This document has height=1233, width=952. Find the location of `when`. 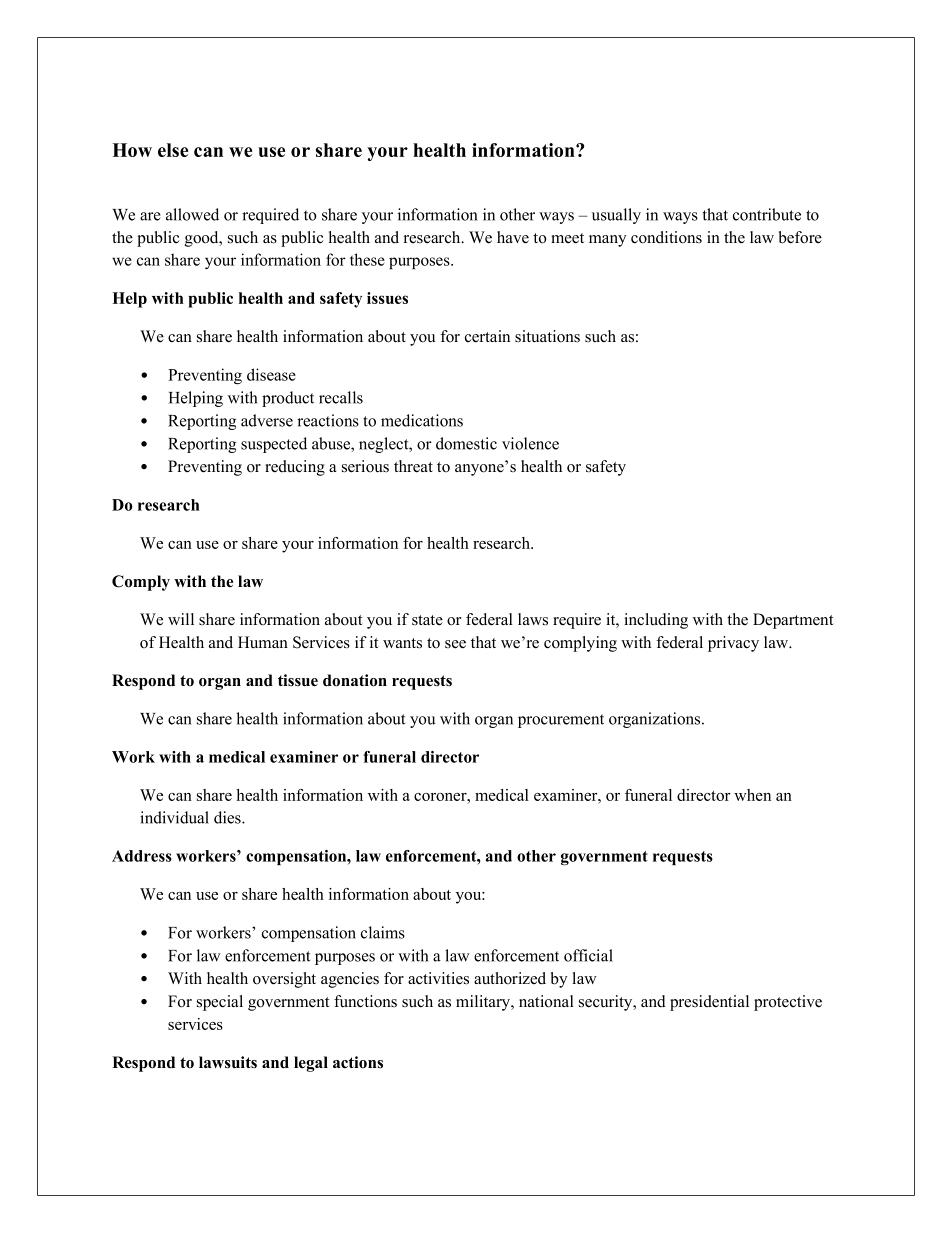

when is located at coordinates (752, 795).
